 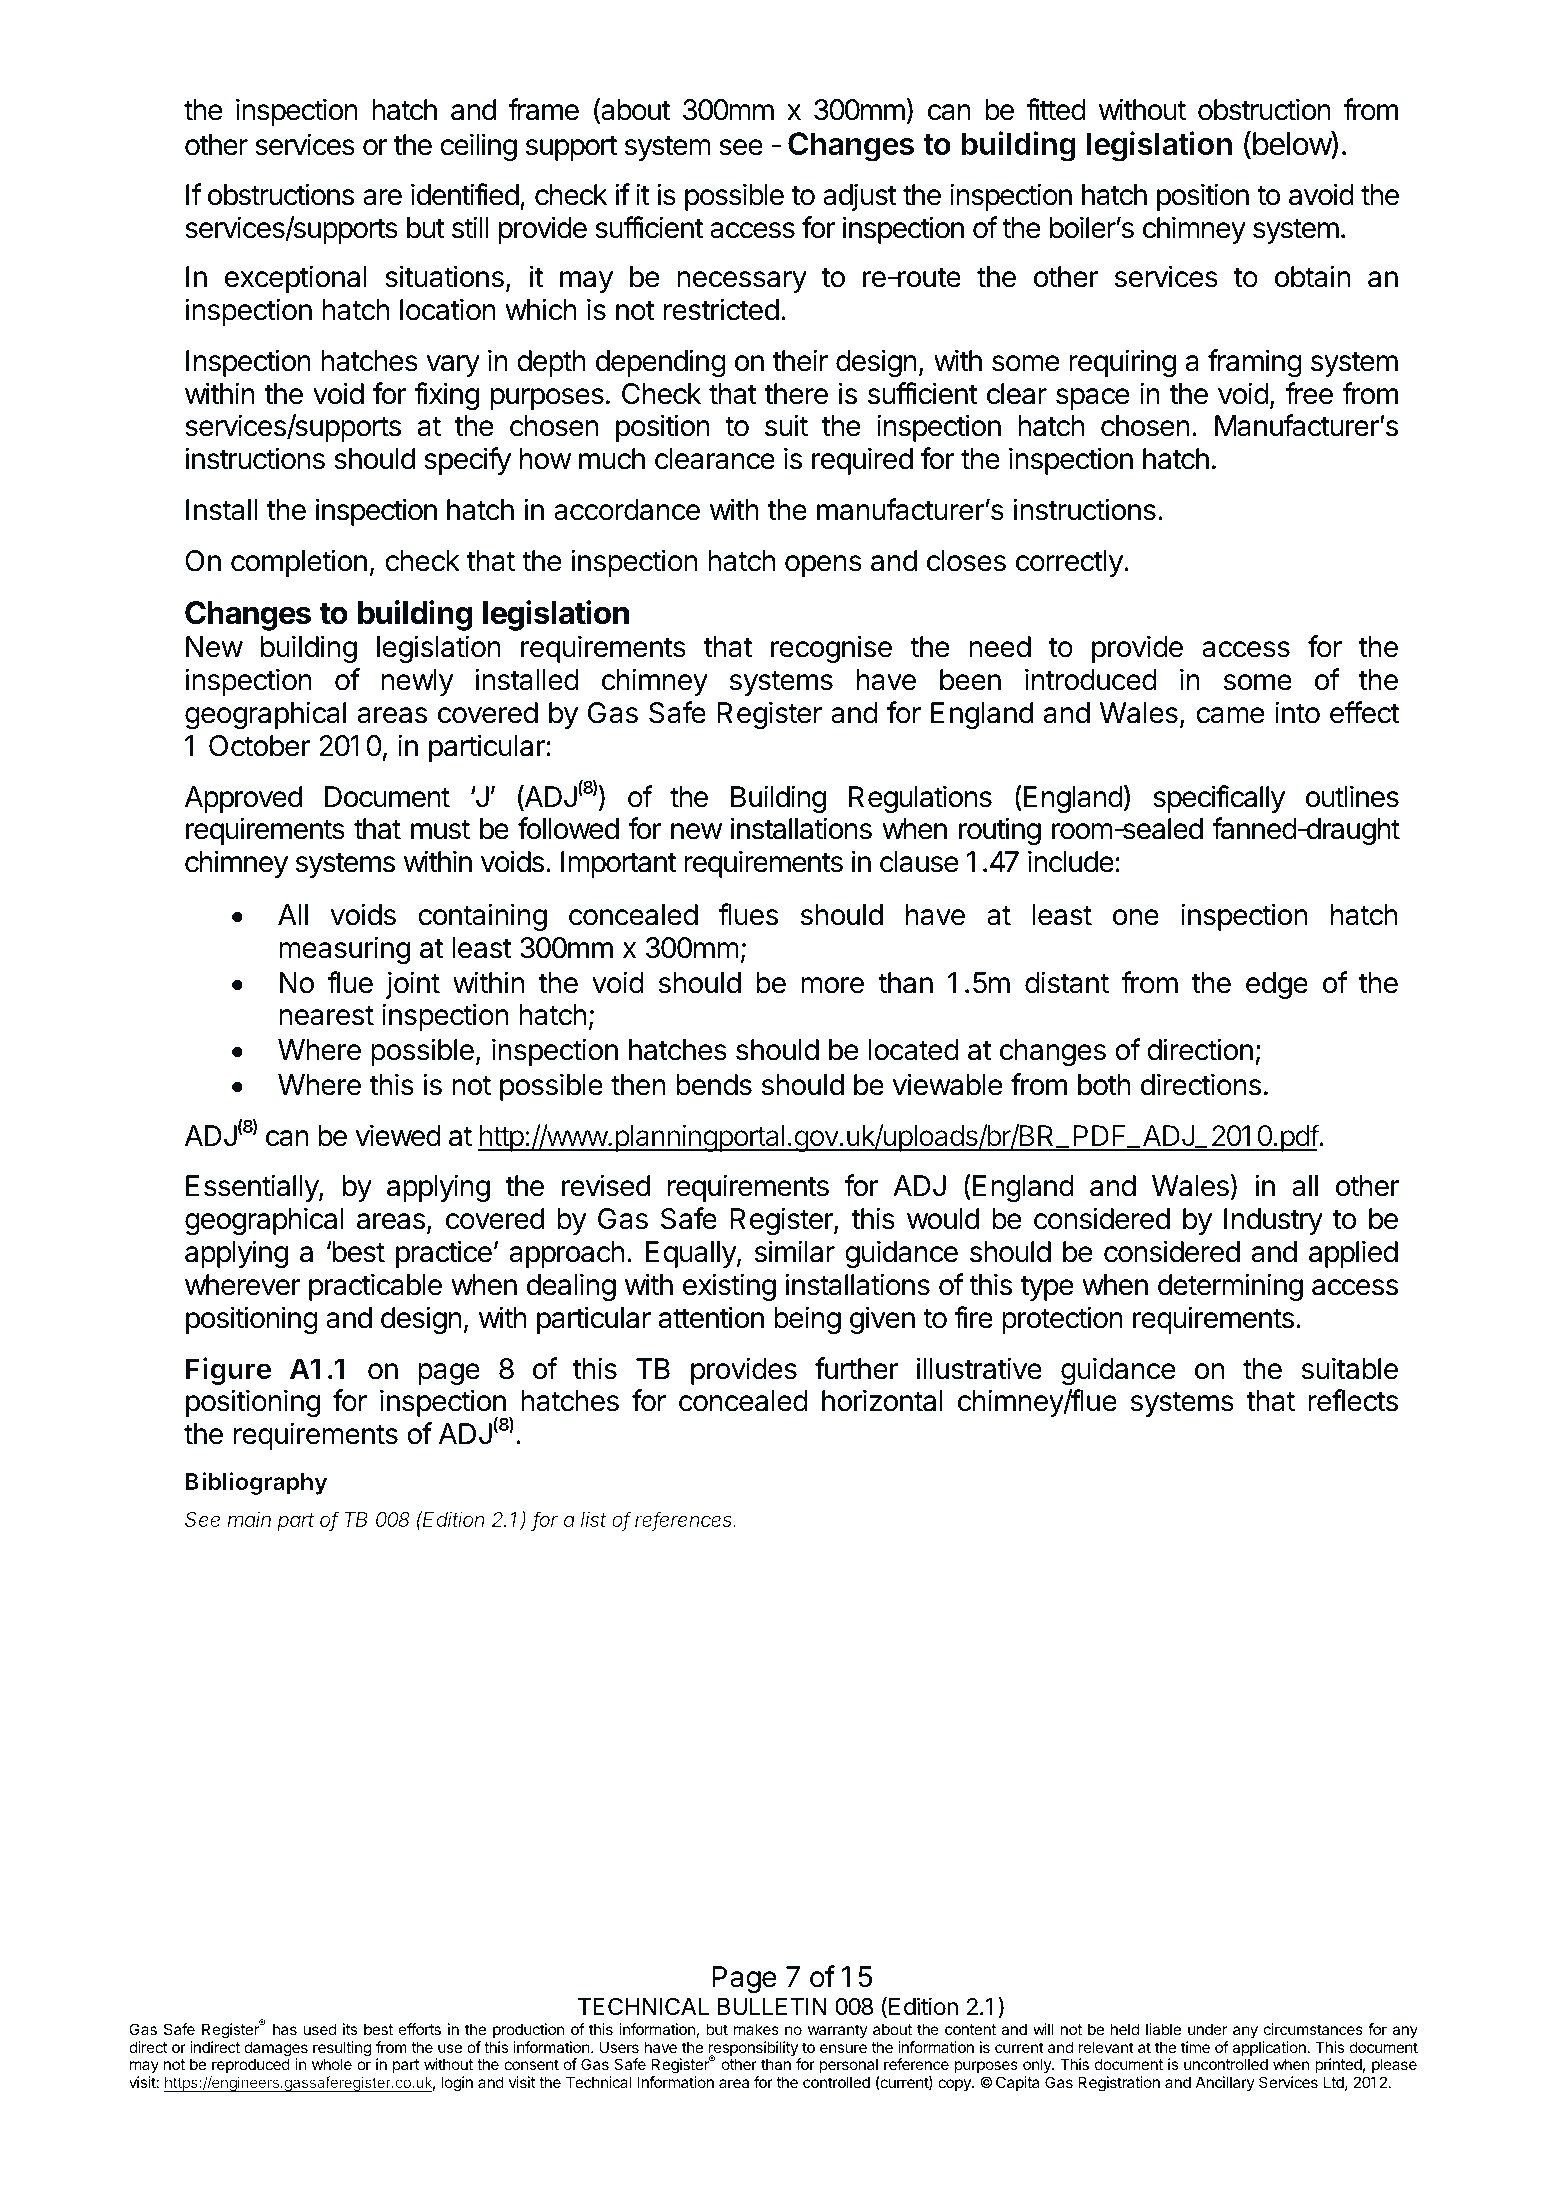 I want to click on identified, so click(x=465, y=194).
